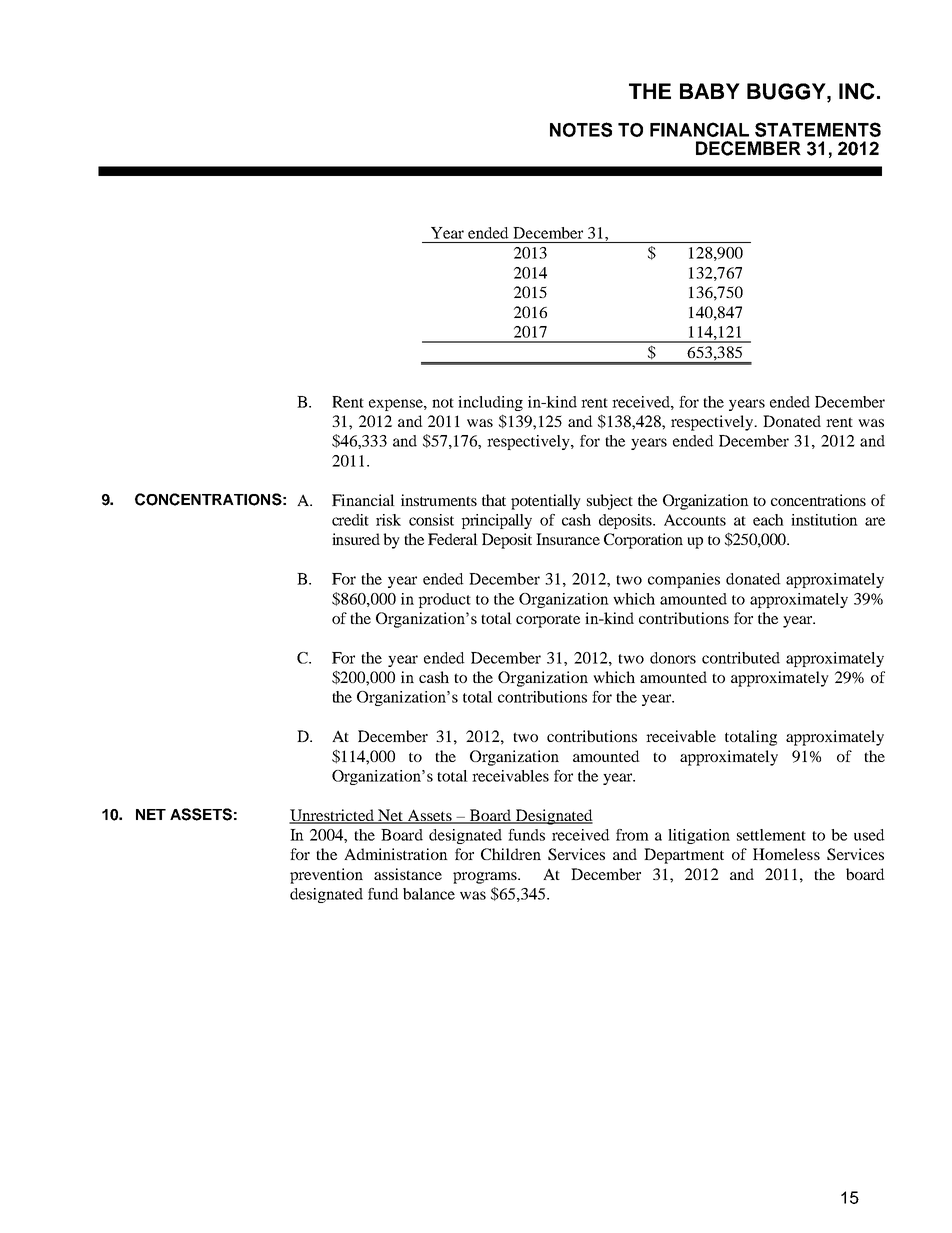 Image resolution: width=952 pixels, height=1233 pixels. I want to click on product, so click(444, 600).
